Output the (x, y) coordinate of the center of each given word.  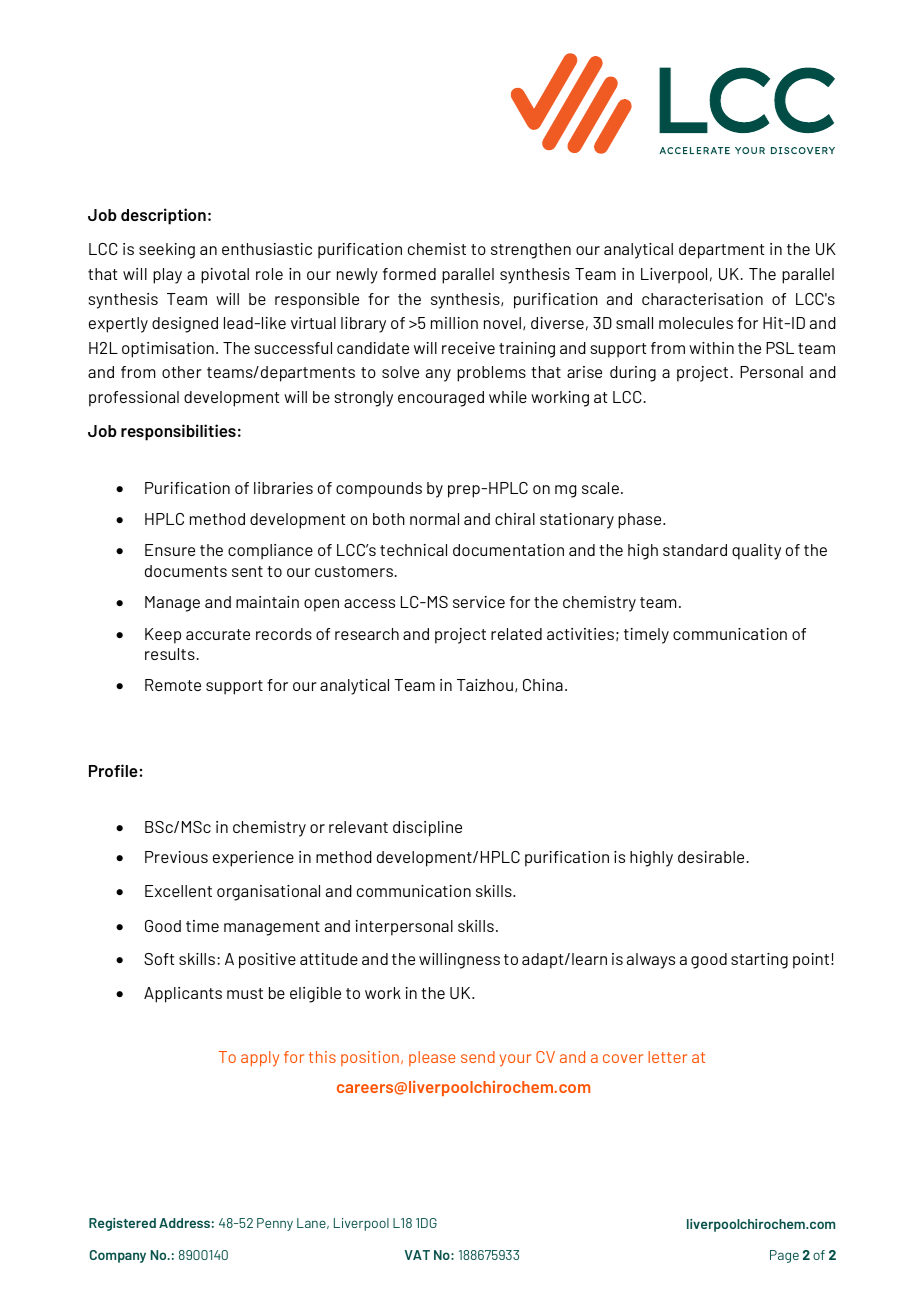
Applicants (183, 995)
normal (434, 519)
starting (759, 961)
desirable (711, 857)
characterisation (702, 299)
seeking (167, 251)
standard (695, 550)
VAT (417, 1255)
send (478, 1057)
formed (409, 274)
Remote (173, 685)
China (543, 685)
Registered (122, 1224)
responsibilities (178, 432)
